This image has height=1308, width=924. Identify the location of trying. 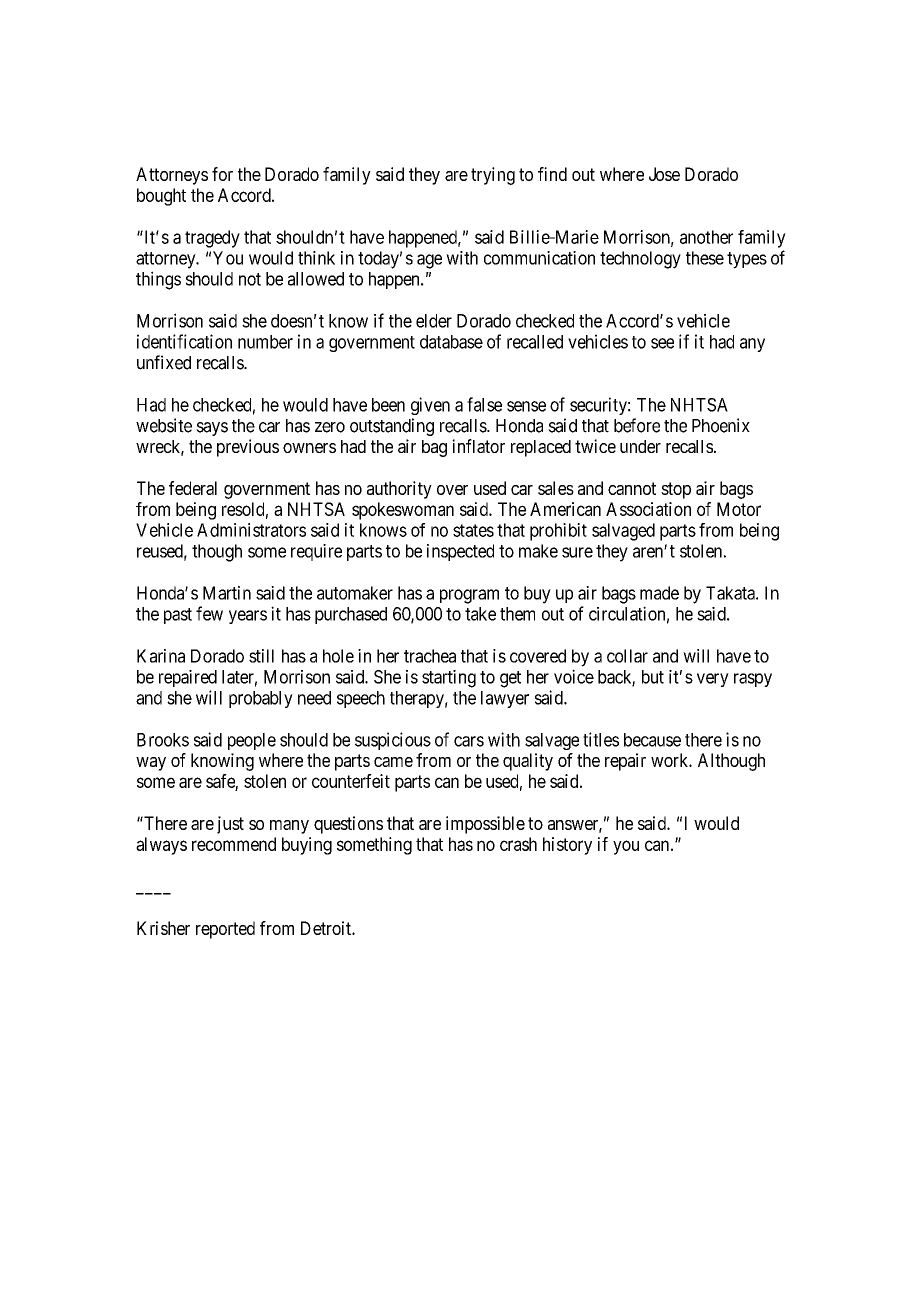
(493, 176).
